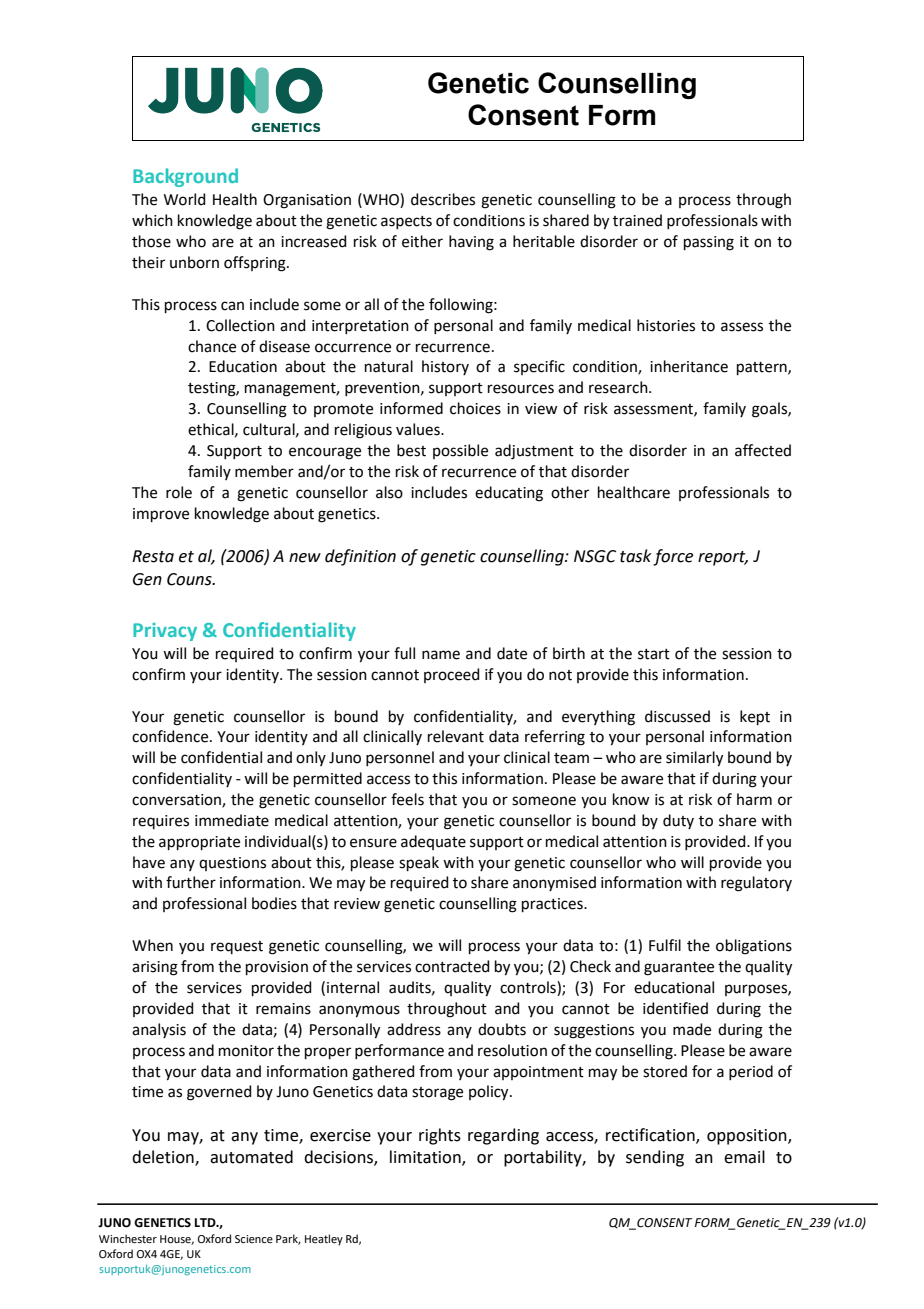  I want to click on passing, so click(709, 243).
